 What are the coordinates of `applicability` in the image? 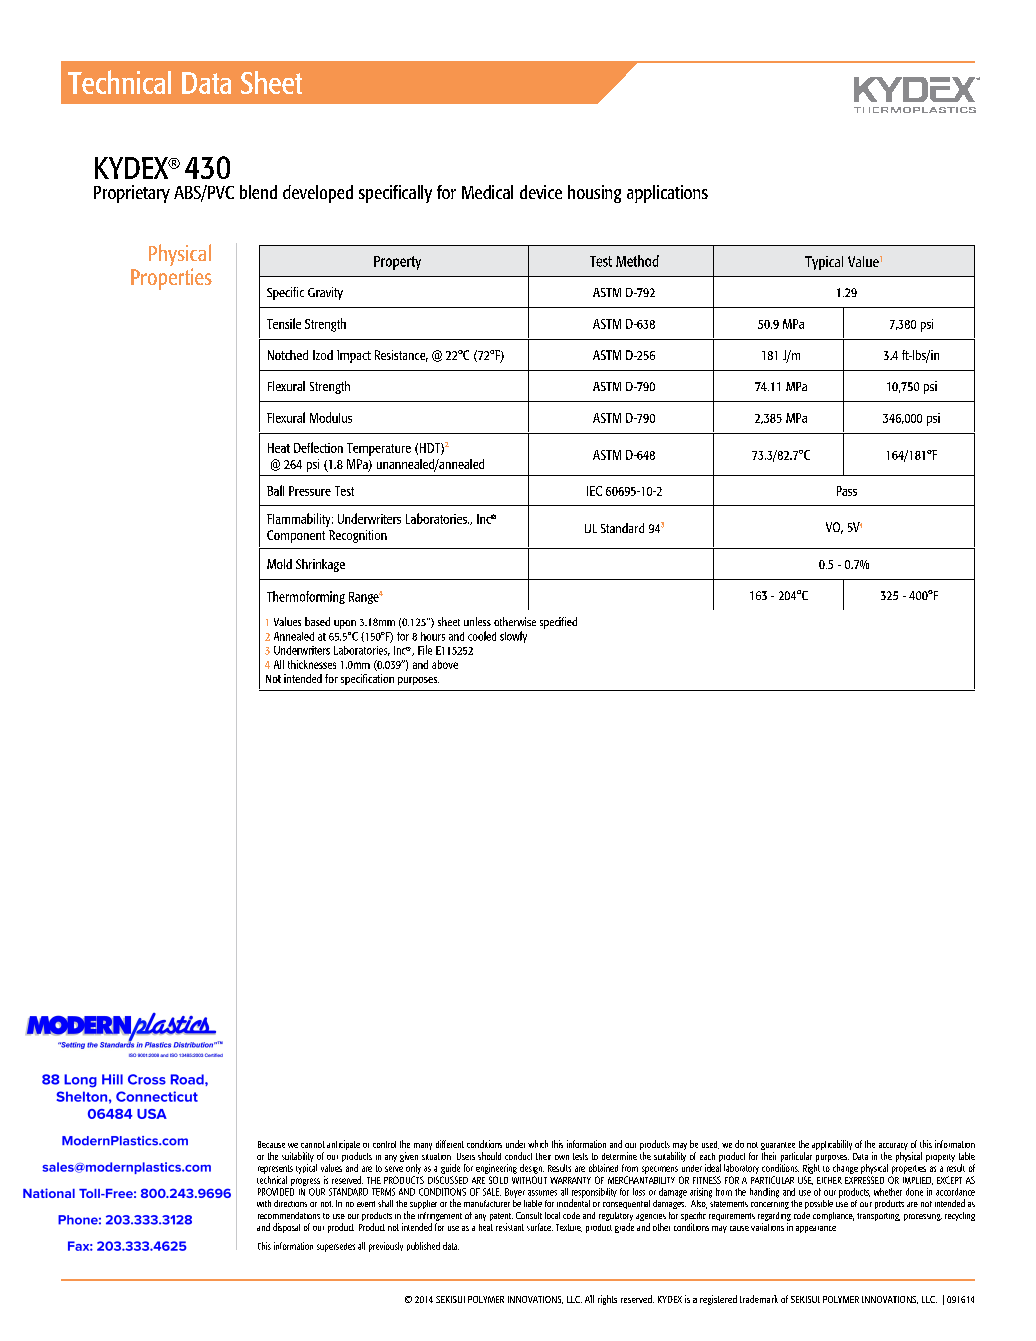 It's located at (832, 1145).
